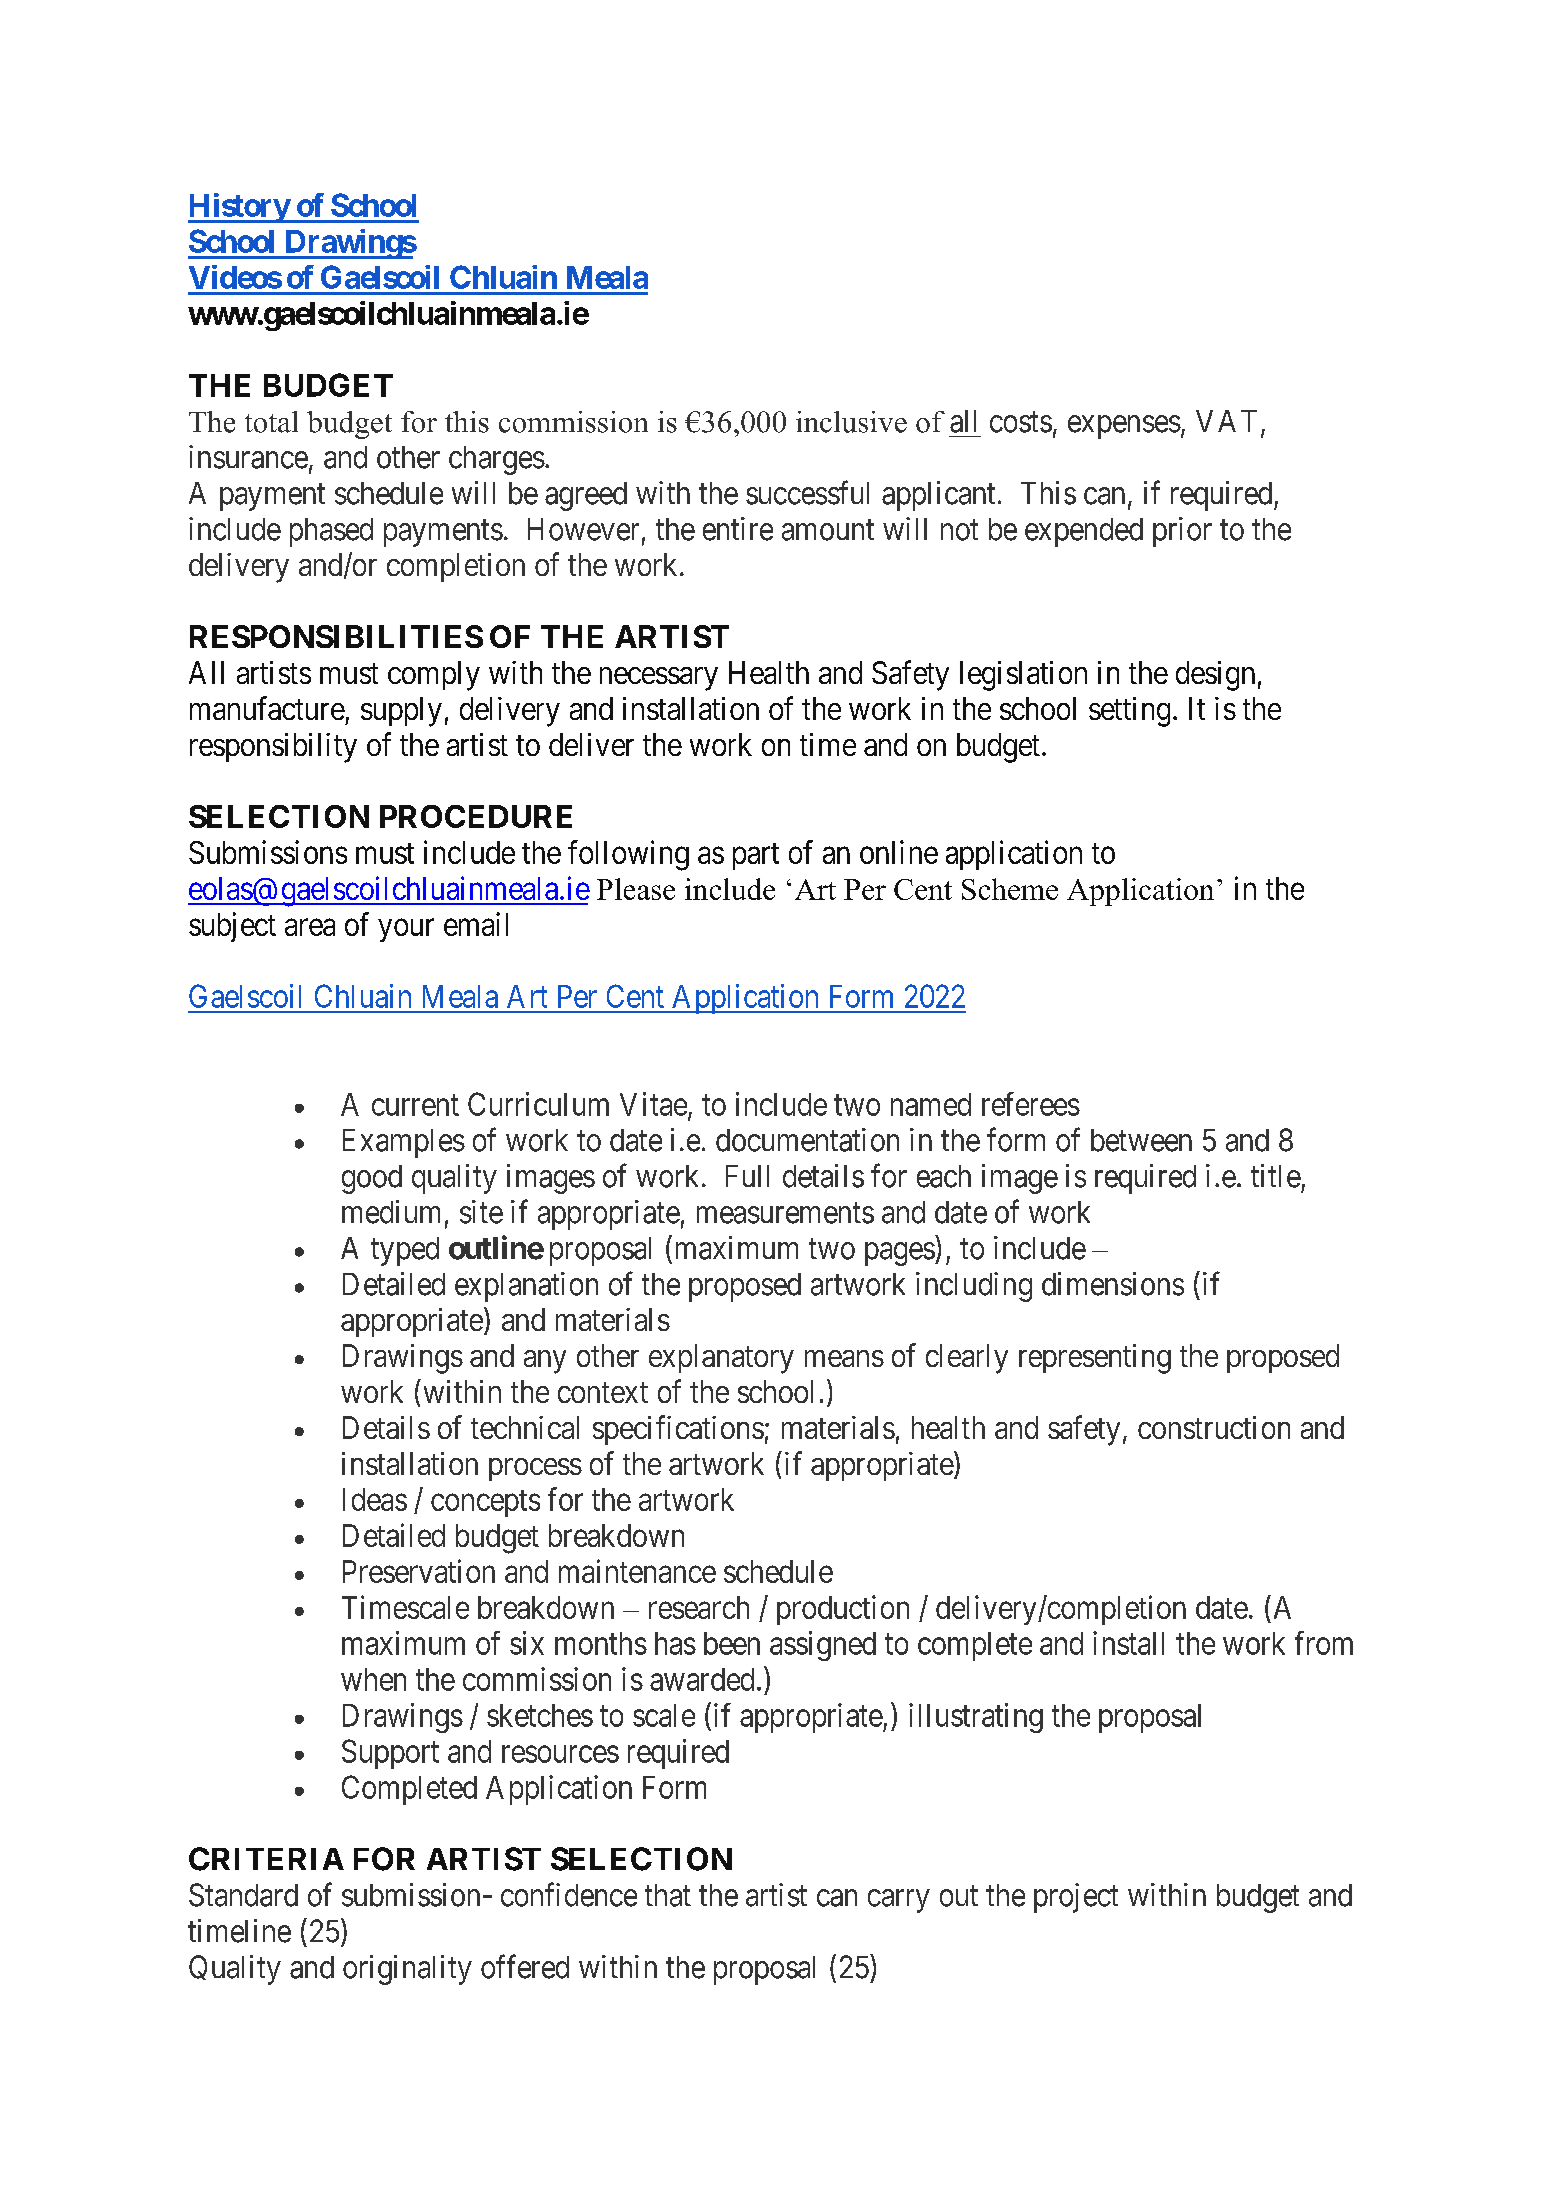 The image size is (1551, 2193). I want to click on setting, so click(1129, 712).
